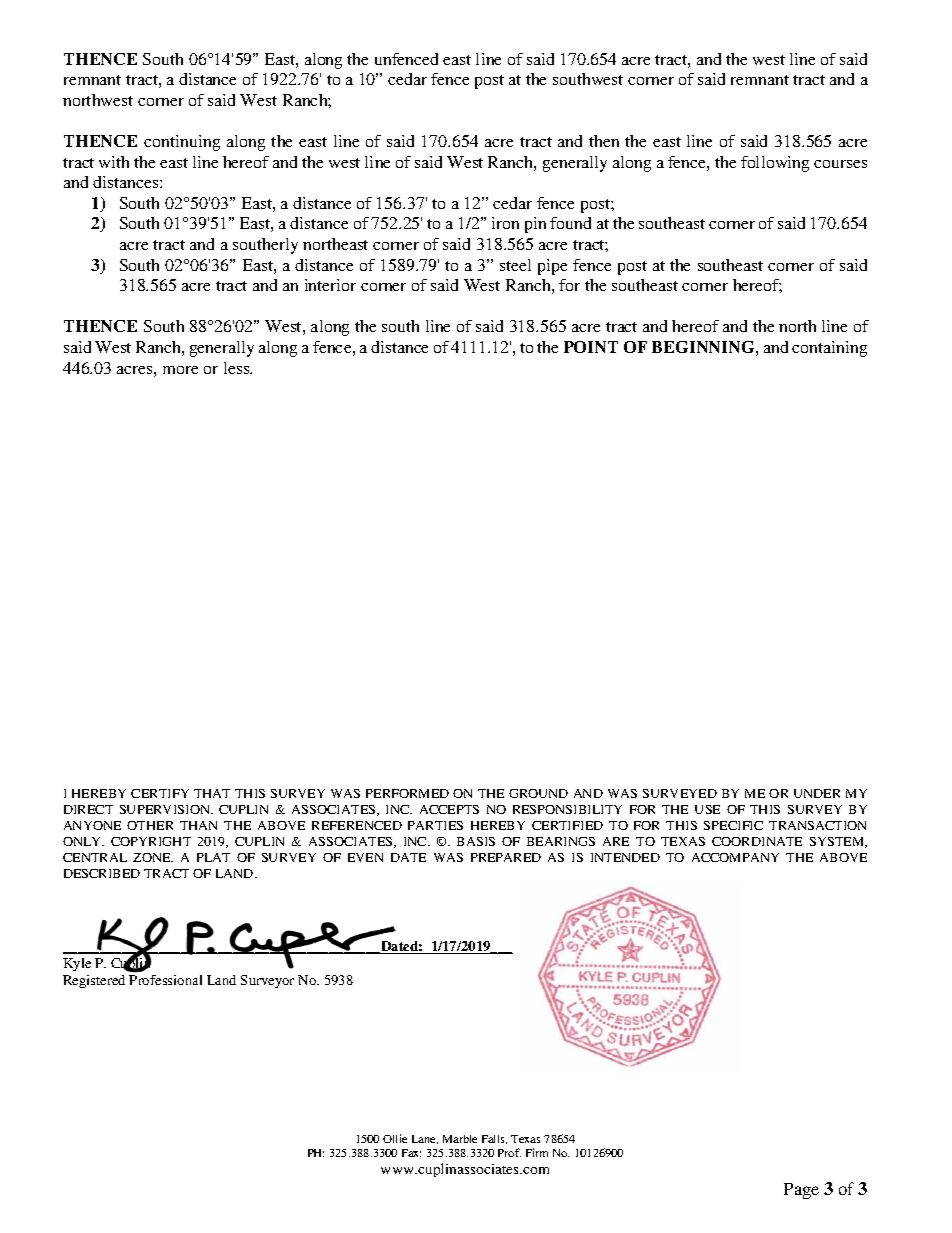  Describe the element at coordinates (735, 857) in the screenshot. I see `ACCOMPANY` at that location.
